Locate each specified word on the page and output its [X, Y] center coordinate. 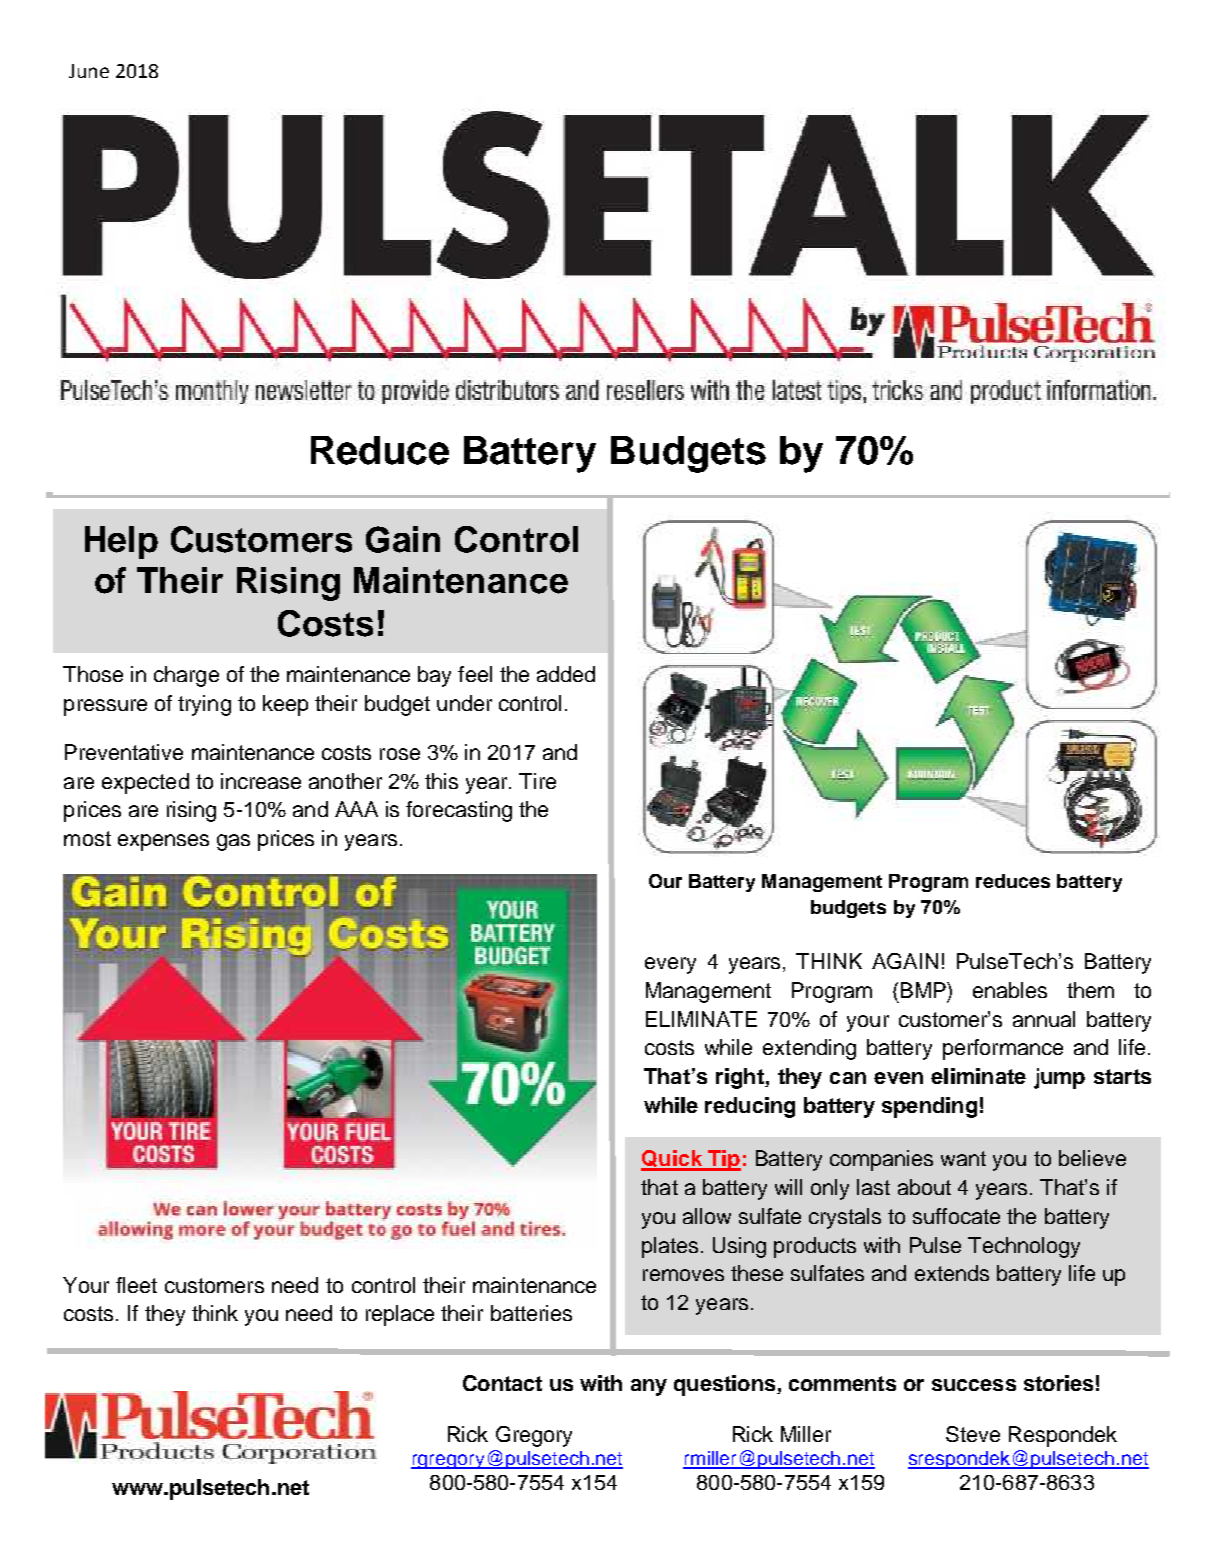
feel [475, 674]
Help [121, 542]
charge [186, 676]
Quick [673, 1160]
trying [204, 705]
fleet [136, 1285]
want [963, 1158]
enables [1010, 990]
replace [400, 1315]
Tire [537, 781]
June [89, 71]
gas [233, 842]
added [566, 674]
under [464, 703]
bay [434, 676]
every [670, 965]
